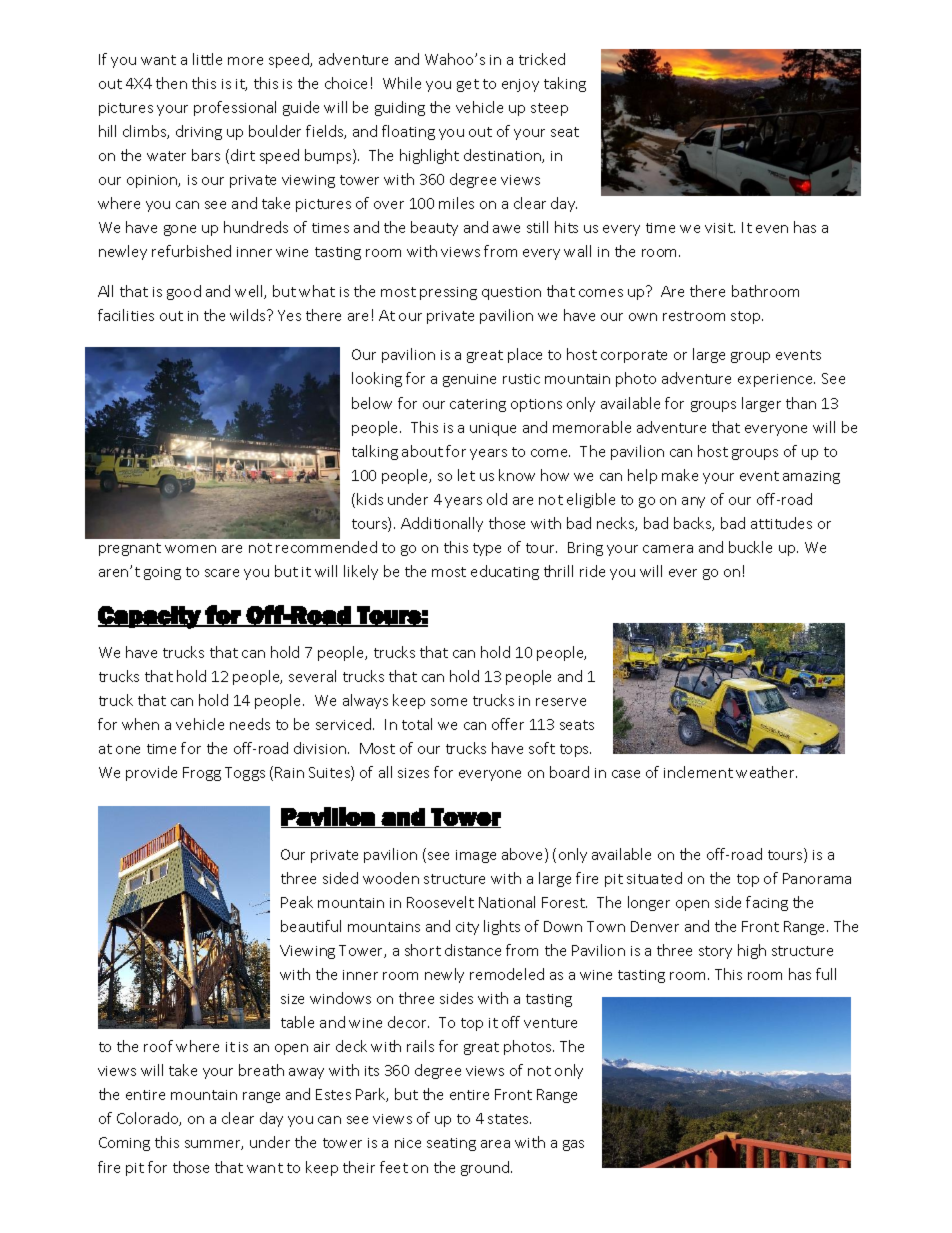 Image resolution: width=952 pixels, height=1233 pixels. I want to click on scare, so click(222, 573).
